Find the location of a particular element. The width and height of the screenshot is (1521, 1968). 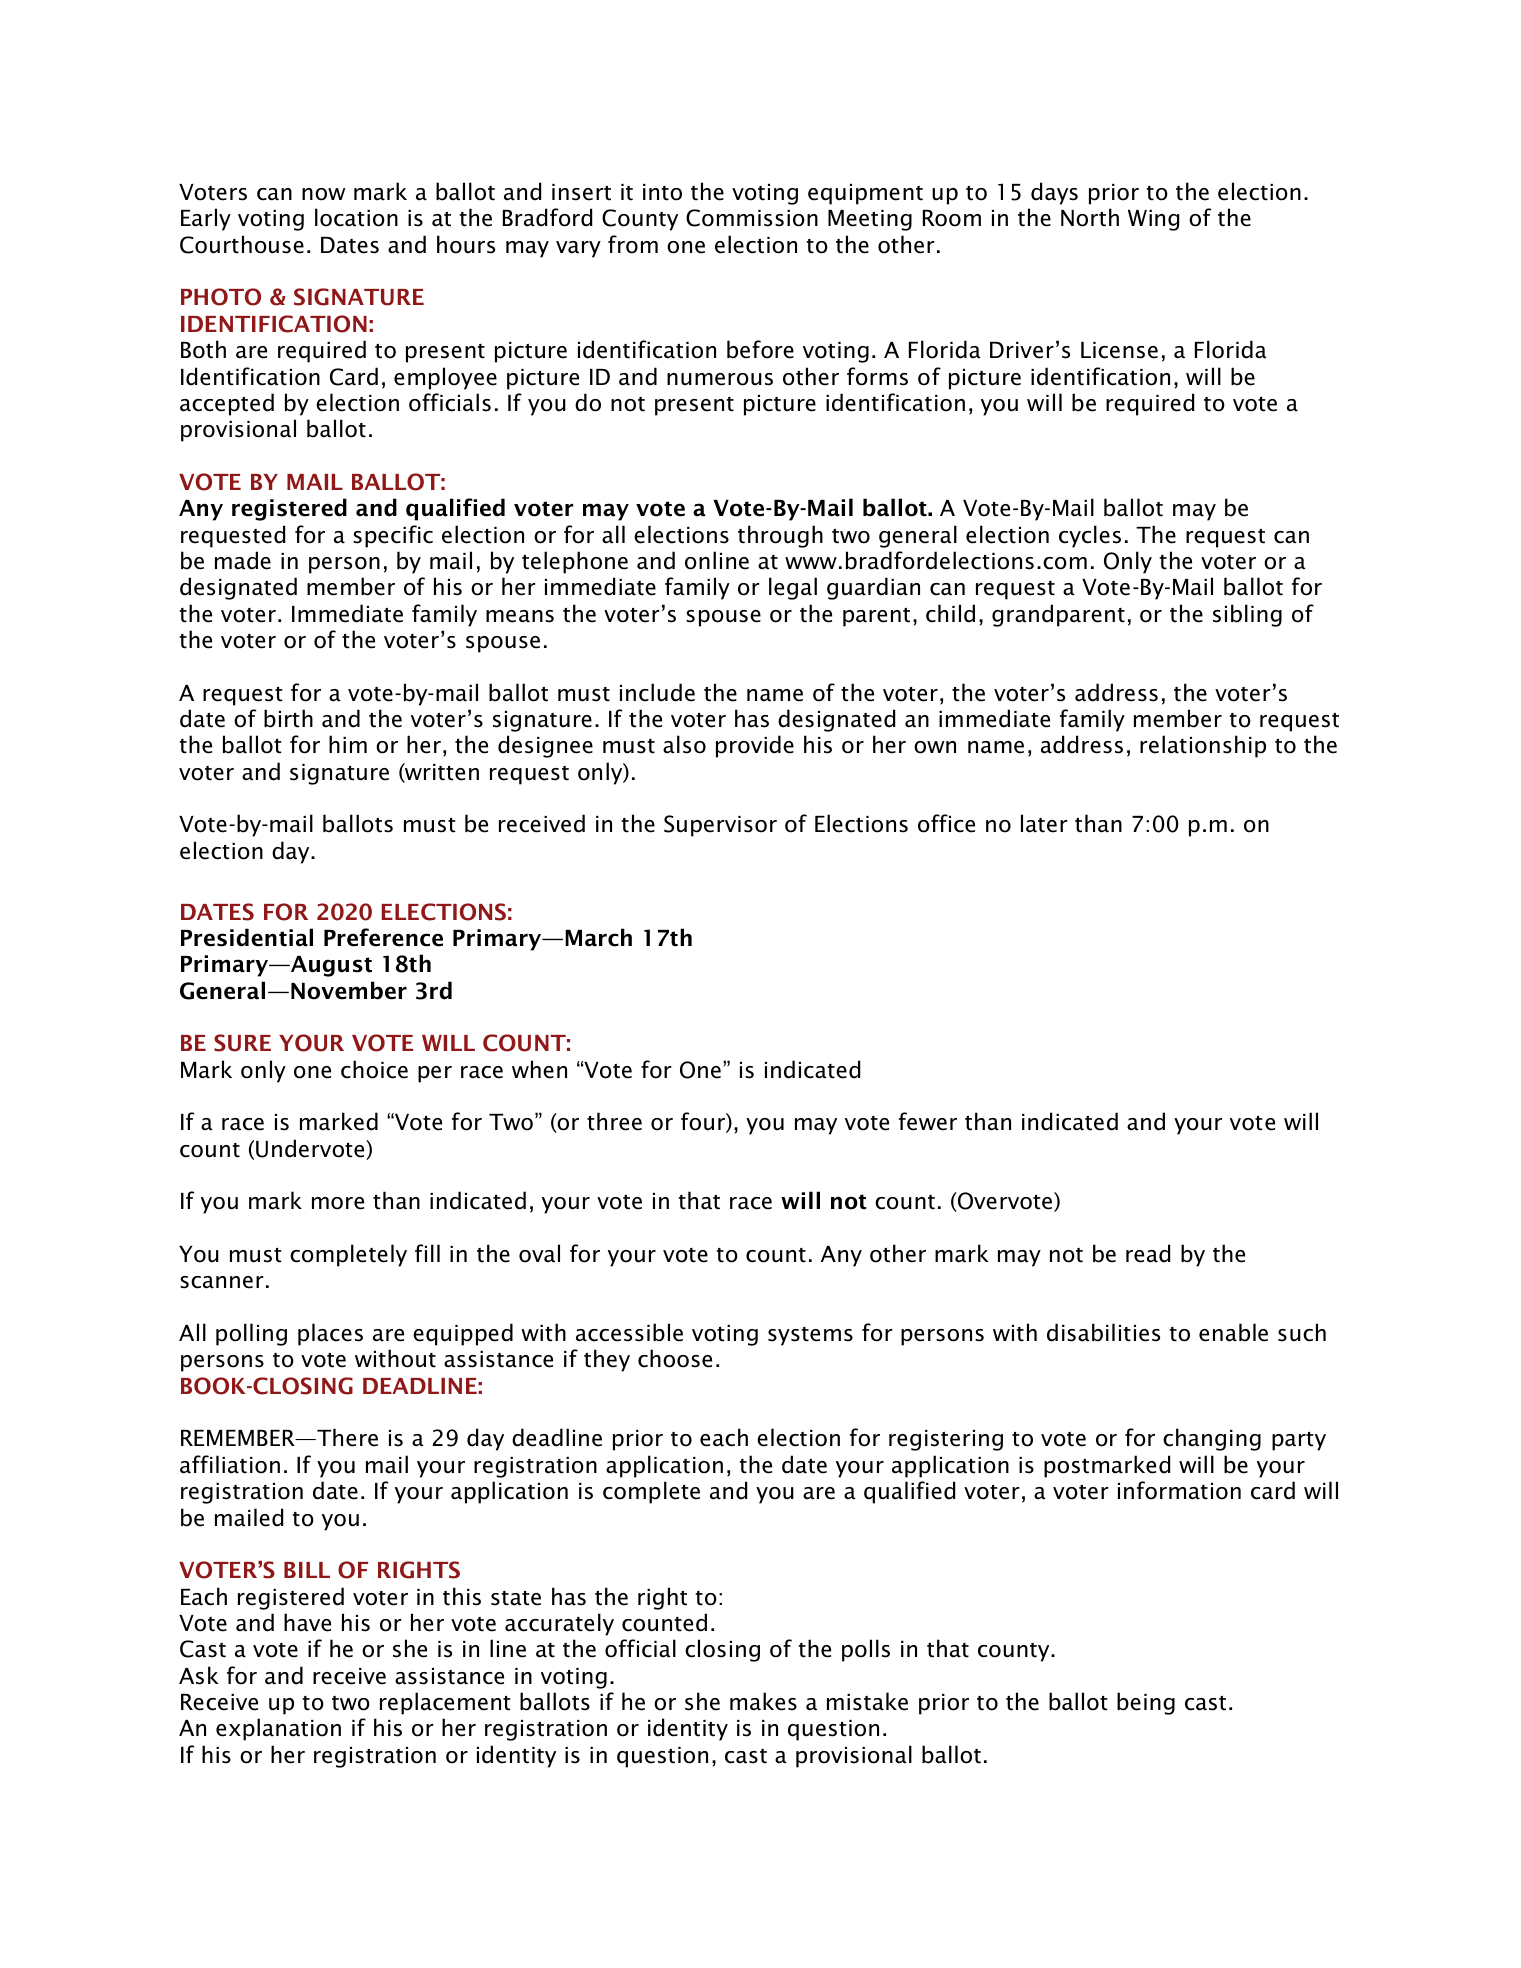

places is located at coordinates (330, 1334).
